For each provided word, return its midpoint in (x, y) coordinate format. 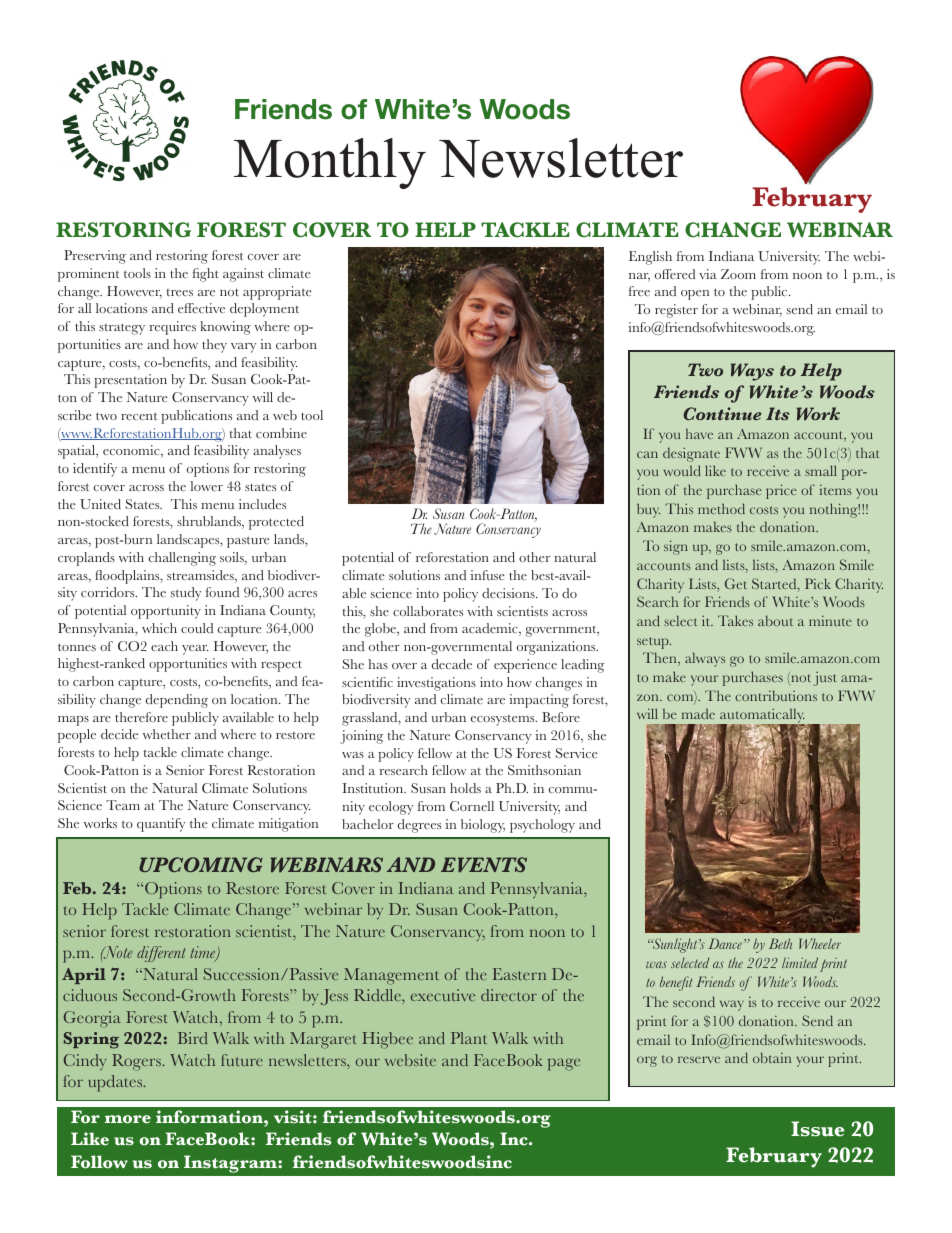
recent (139, 416)
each (164, 646)
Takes (735, 620)
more (128, 1119)
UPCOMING (201, 864)
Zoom (738, 274)
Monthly (330, 163)
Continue (722, 413)
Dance (725, 943)
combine (281, 433)
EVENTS (484, 864)
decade (452, 664)
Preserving (95, 257)
